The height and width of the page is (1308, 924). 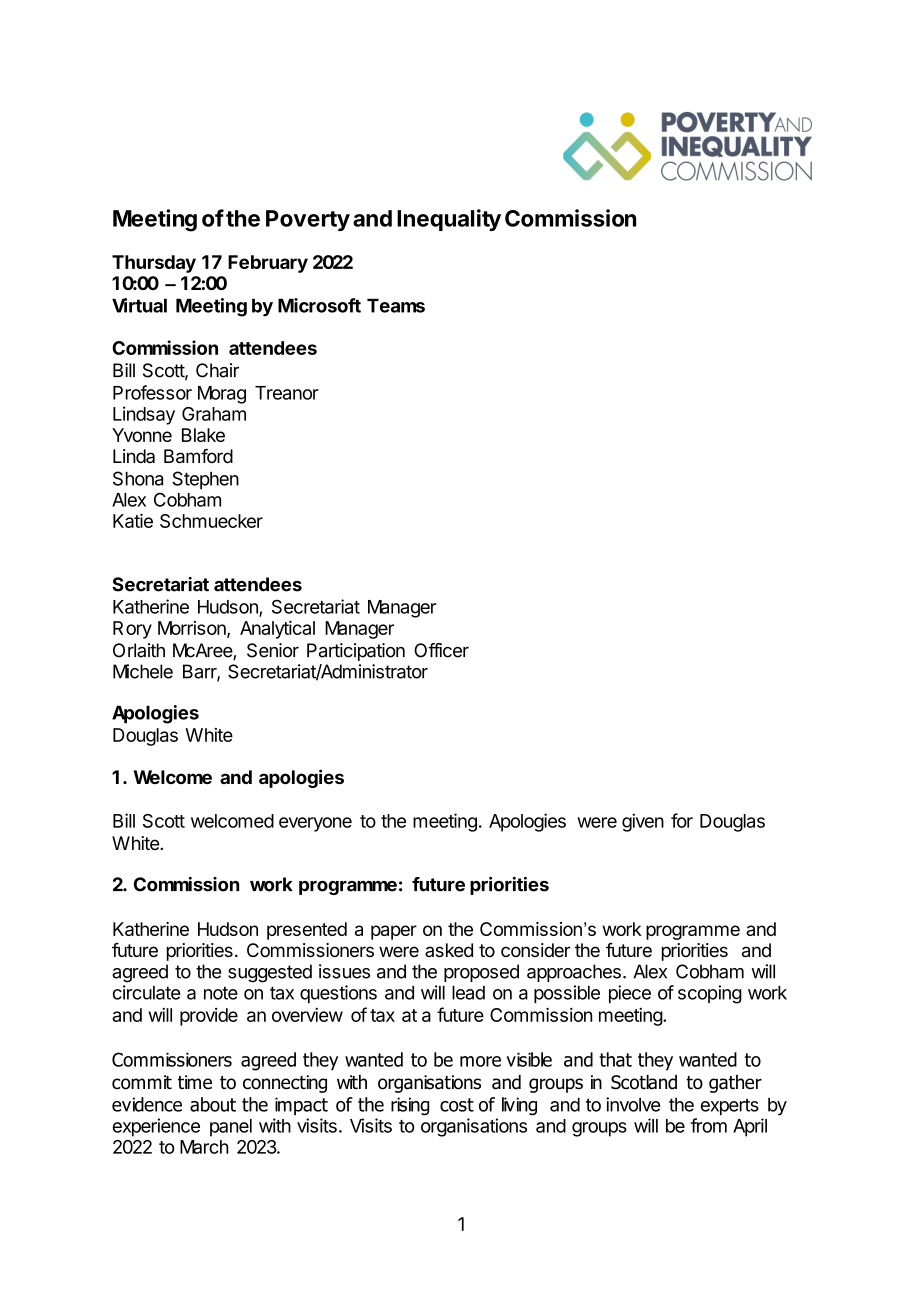 I want to click on Thursday, so click(x=154, y=264).
